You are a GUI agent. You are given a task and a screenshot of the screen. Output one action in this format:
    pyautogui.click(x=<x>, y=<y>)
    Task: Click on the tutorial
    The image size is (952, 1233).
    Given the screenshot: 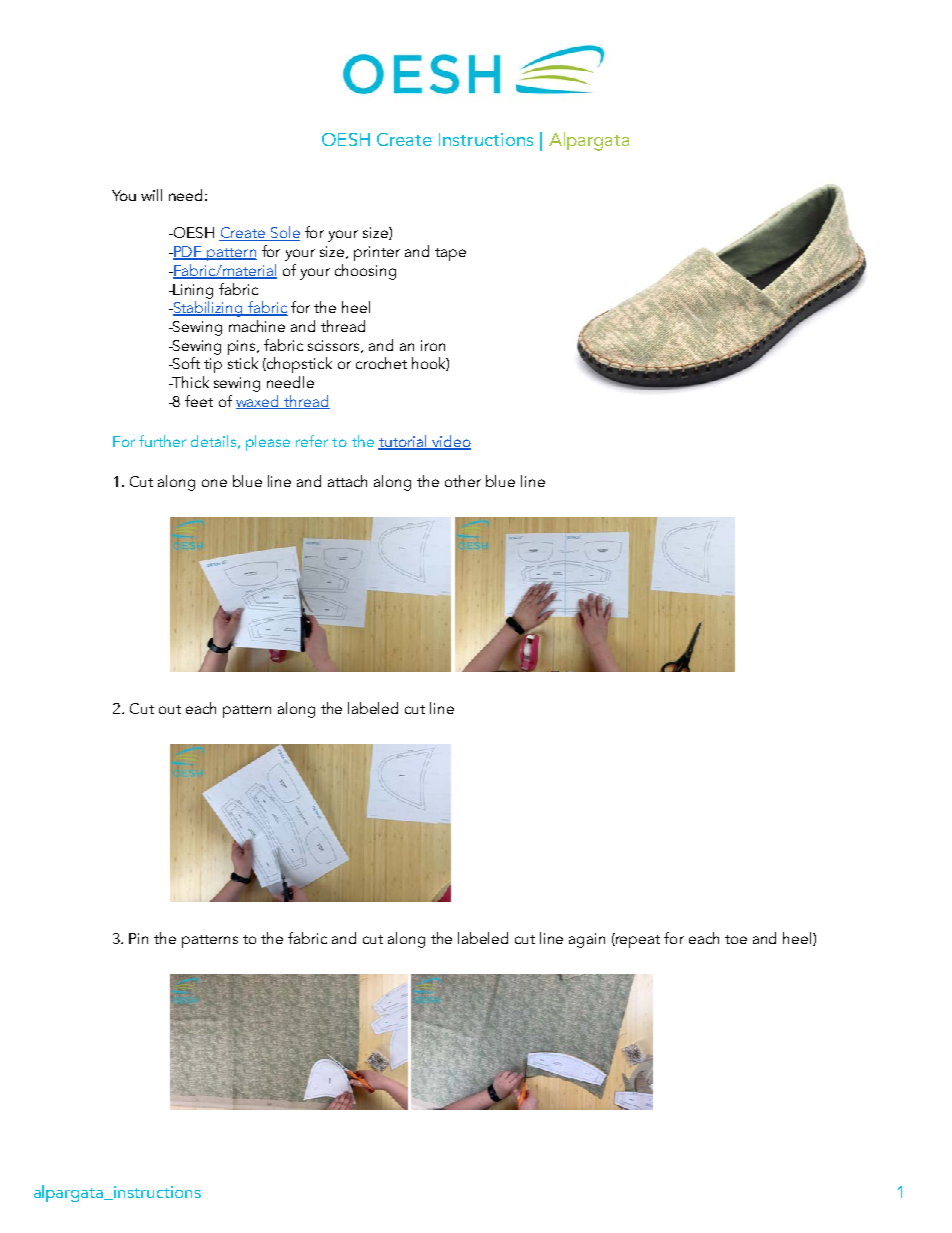 What is the action you would take?
    pyautogui.click(x=404, y=442)
